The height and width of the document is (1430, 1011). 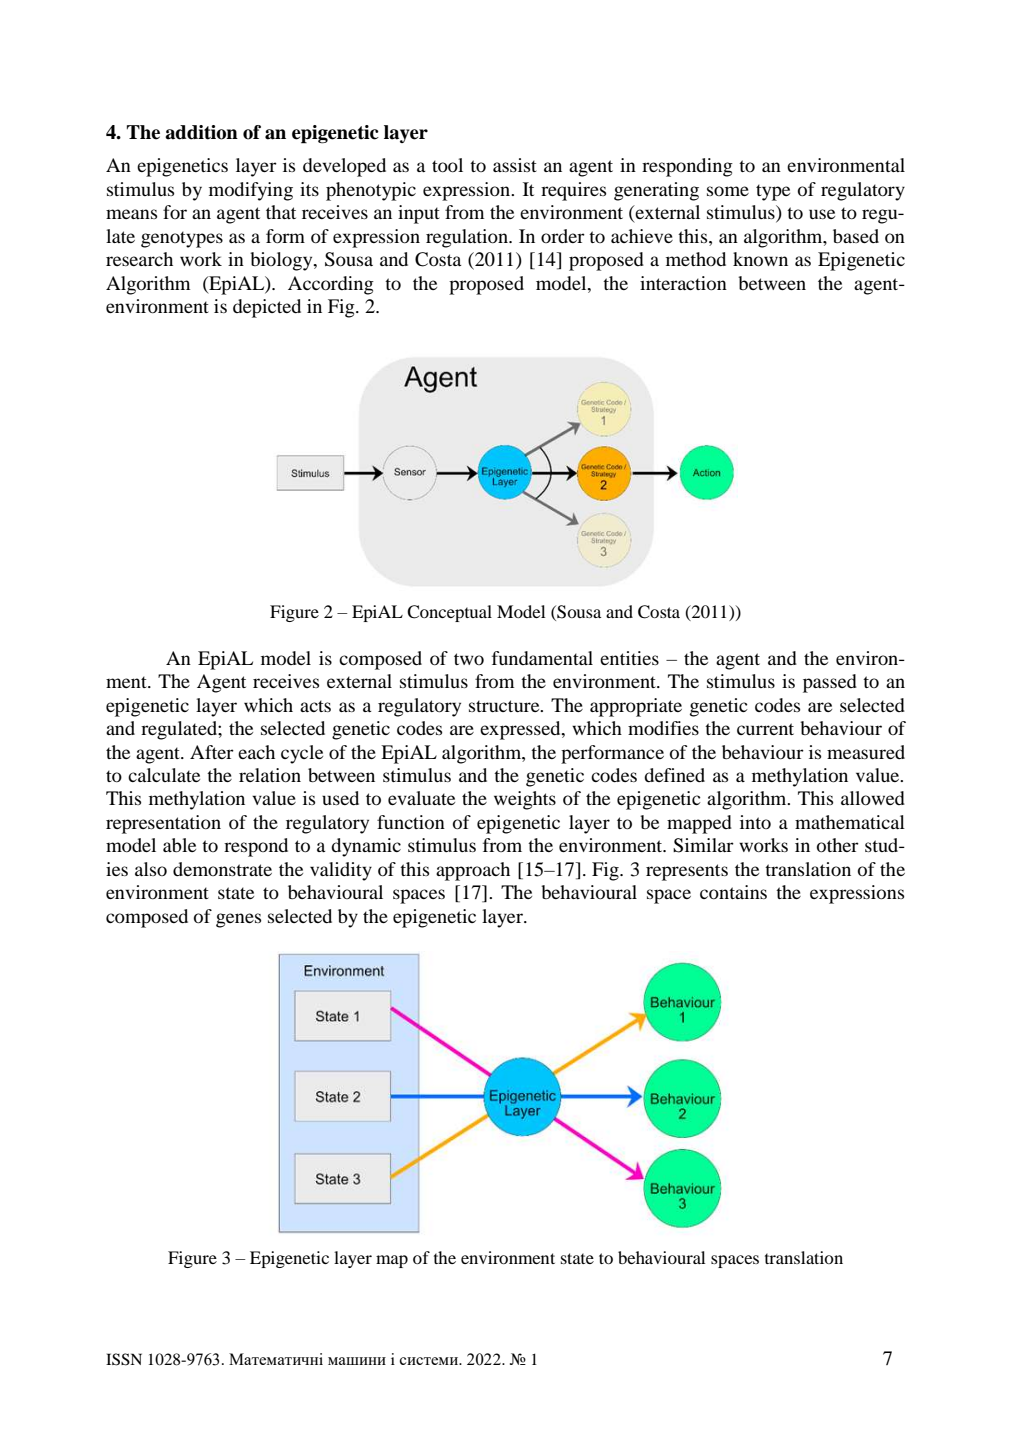 What do you see at coordinates (473, 871) in the document?
I see `approach` at bounding box center [473, 871].
